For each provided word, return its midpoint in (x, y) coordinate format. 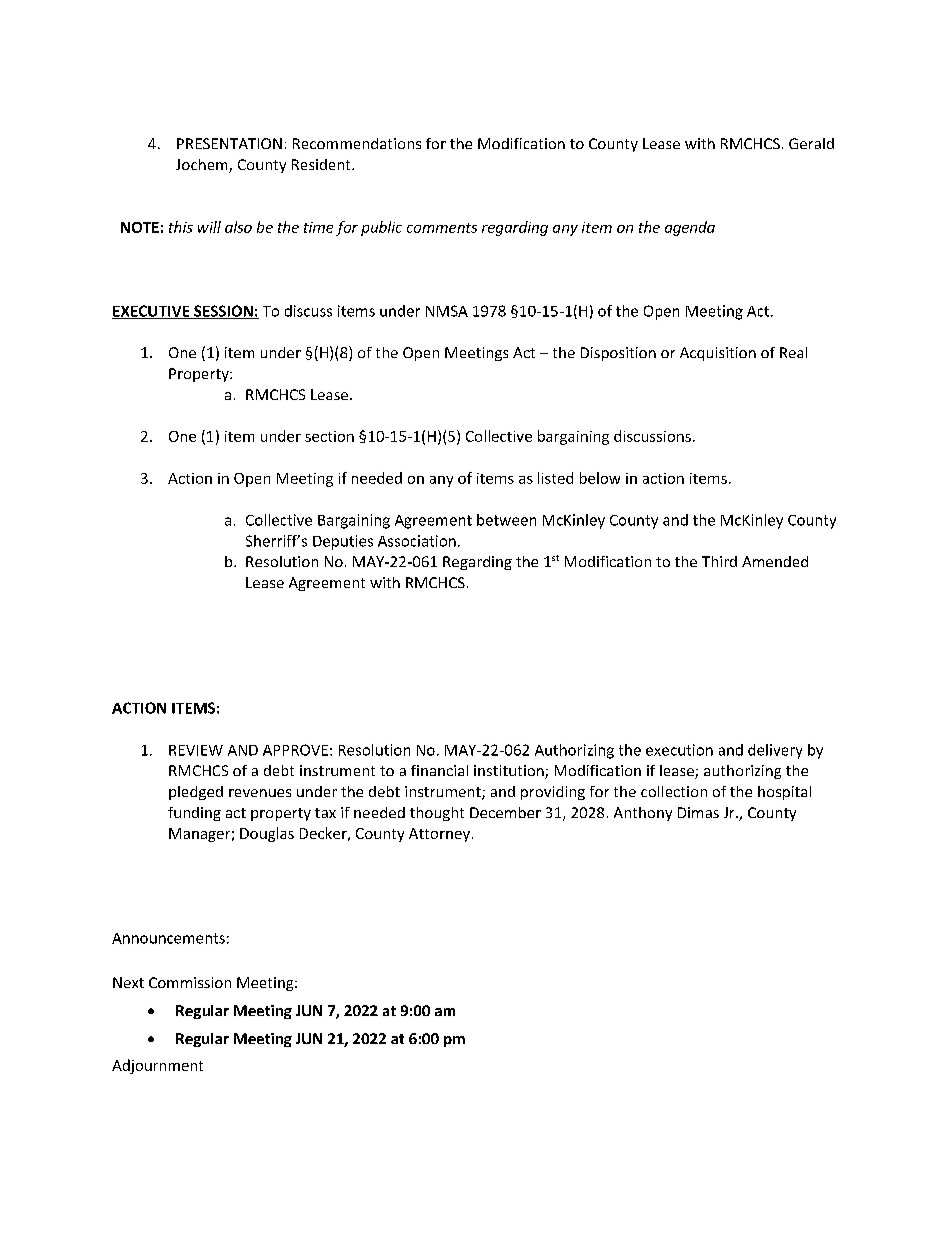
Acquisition (718, 354)
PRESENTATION (229, 143)
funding (194, 814)
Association (417, 541)
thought (437, 814)
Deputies (343, 542)
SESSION (223, 312)
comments (442, 228)
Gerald (811, 143)
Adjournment (157, 1066)
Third (719, 561)
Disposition (618, 354)
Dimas (698, 812)
